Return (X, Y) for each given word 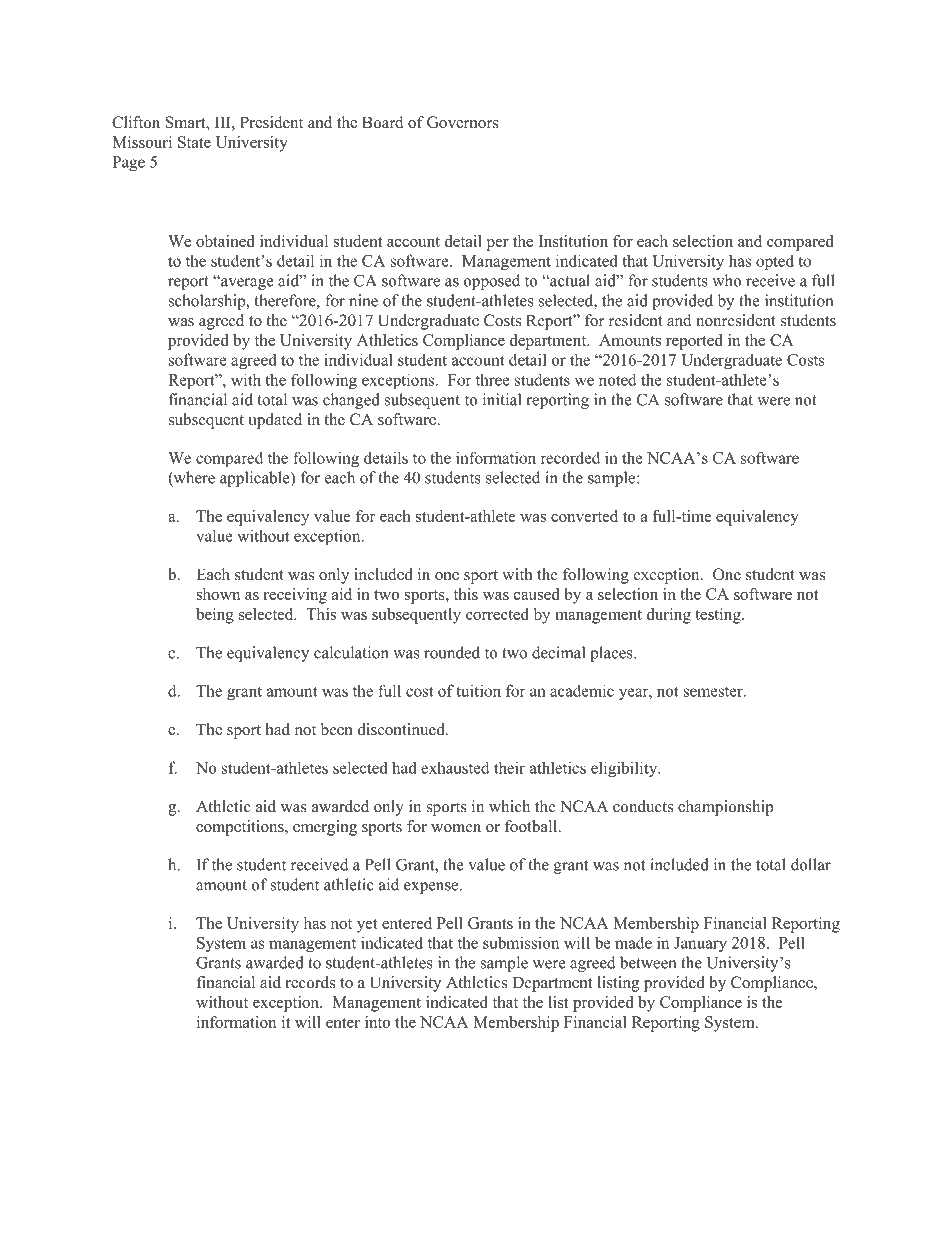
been (337, 729)
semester (714, 692)
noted (617, 379)
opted (775, 262)
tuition (478, 690)
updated (275, 421)
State (194, 142)
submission (521, 943)
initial (502, 399)
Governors (462, 122)
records (310, 982)
